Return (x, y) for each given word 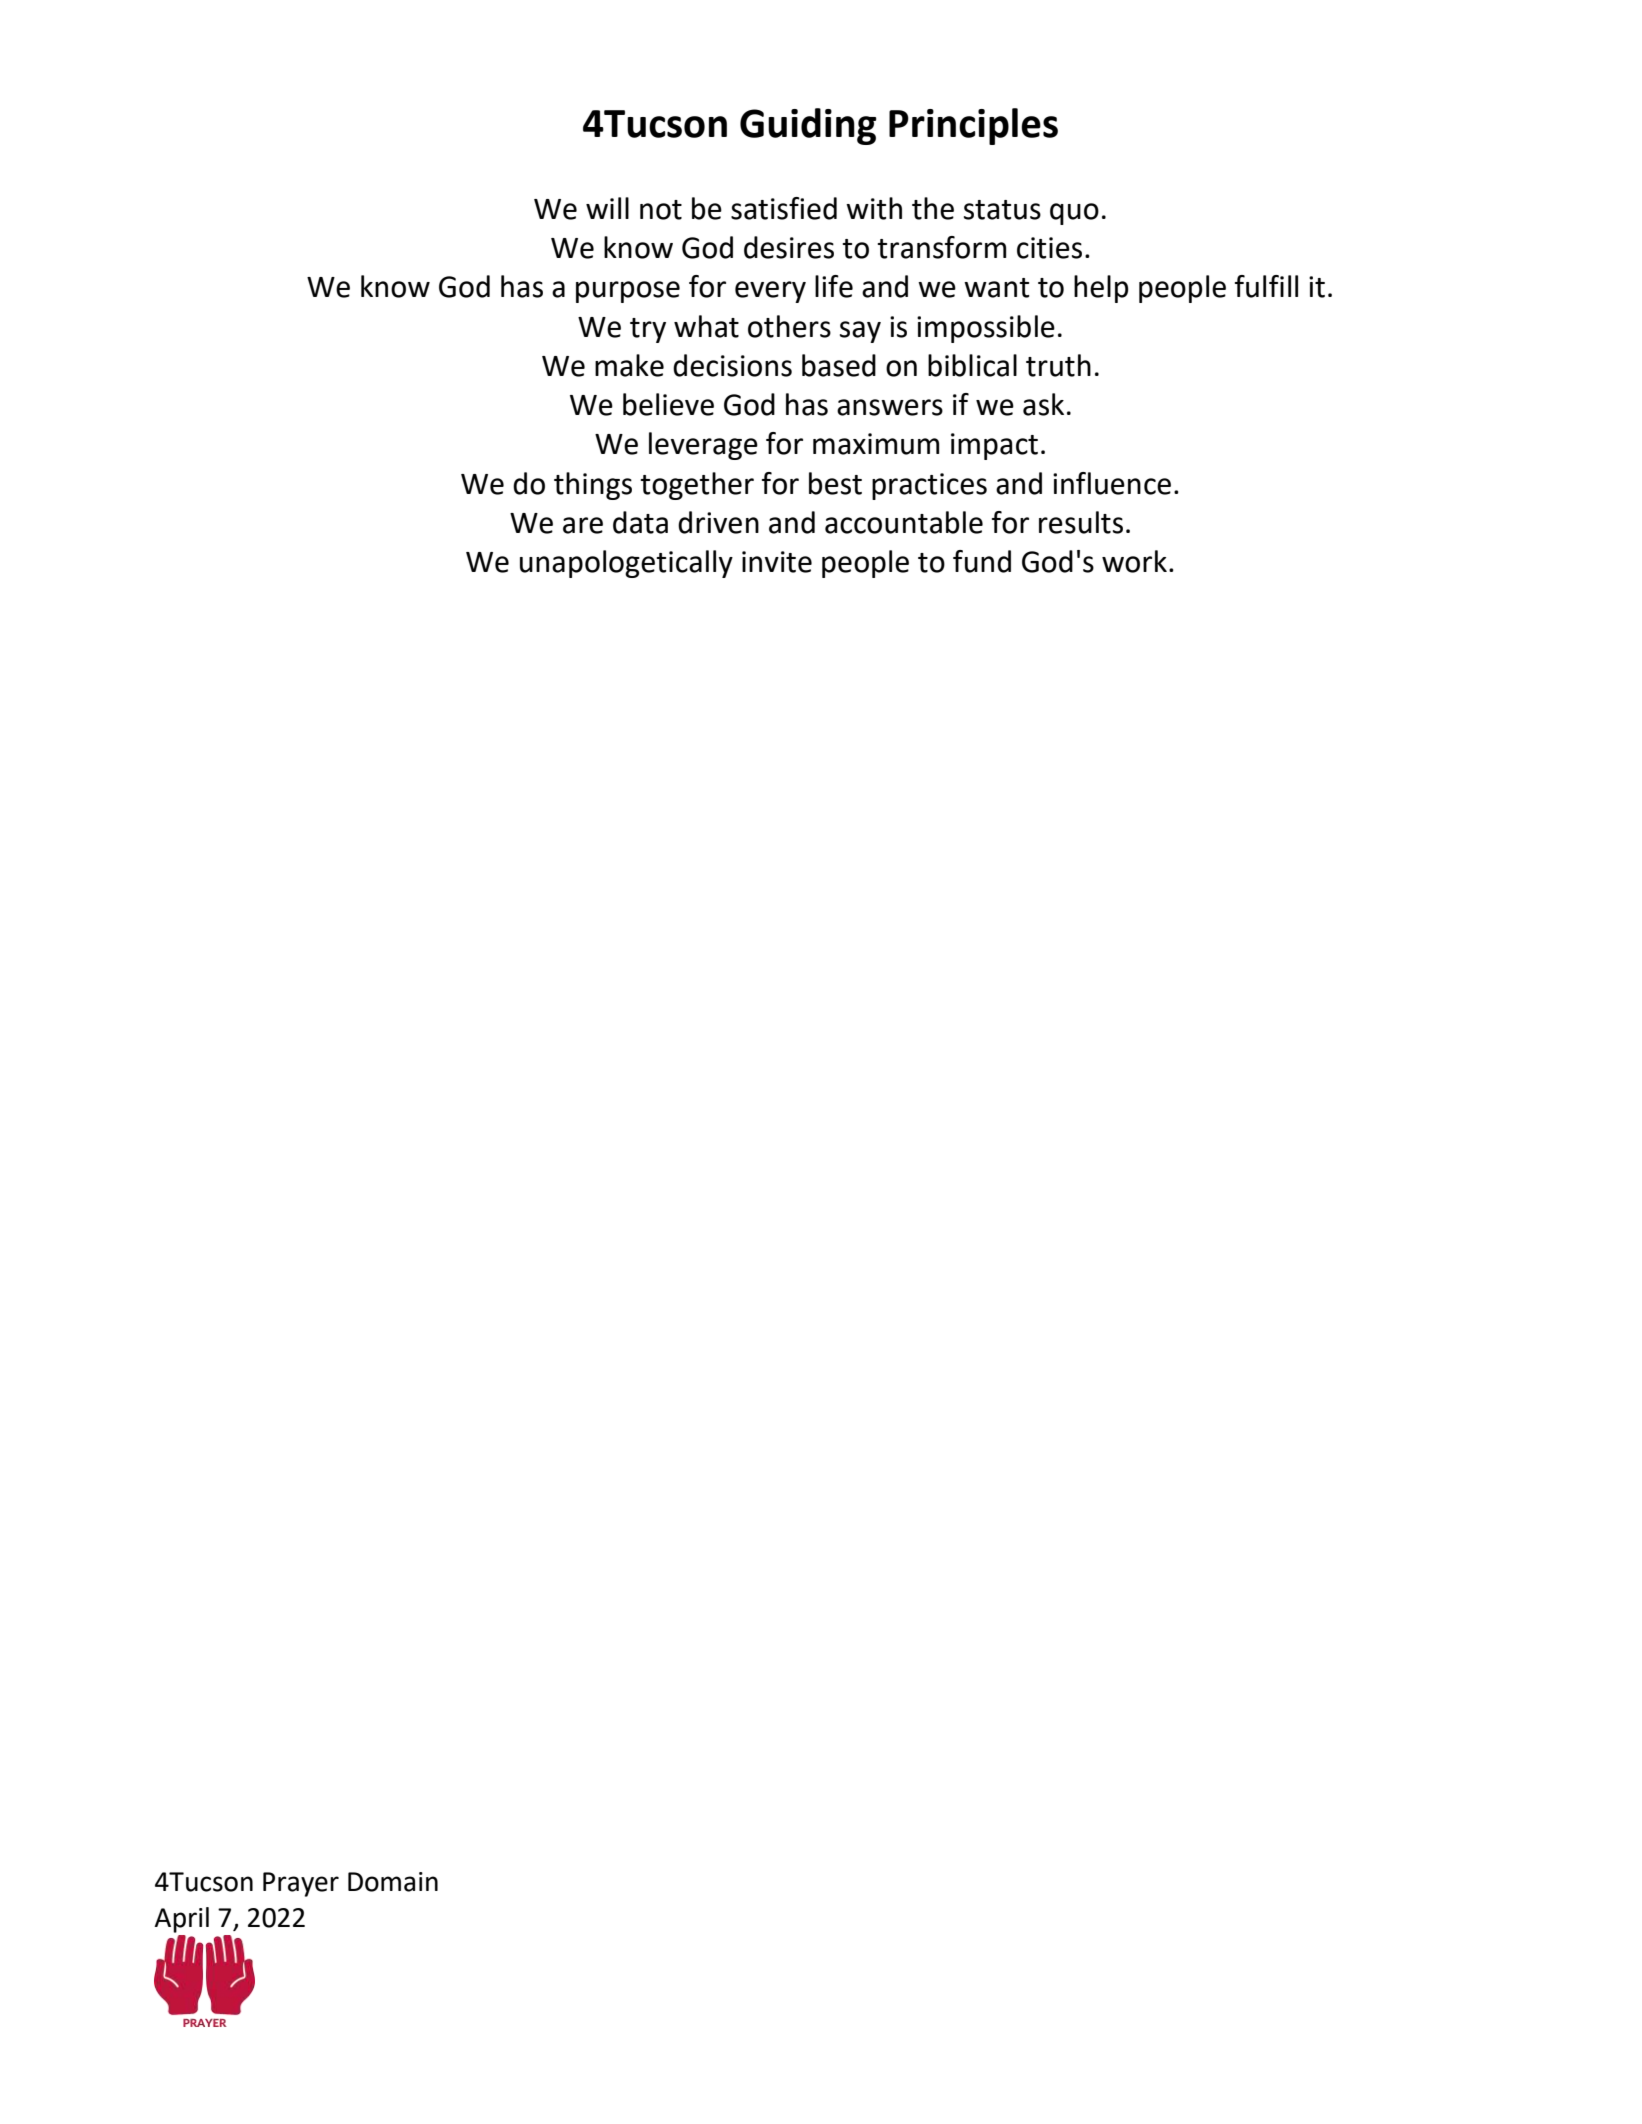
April (181, 1920)
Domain (393, 1882)
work (1134, 561)
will (607, 208)
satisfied (784, 208)
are (583, 525)
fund (982, 561)
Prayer (301, 1884)
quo (1074, 214)
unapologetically (626, 564)
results (1081, 522)
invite (777, 562)
